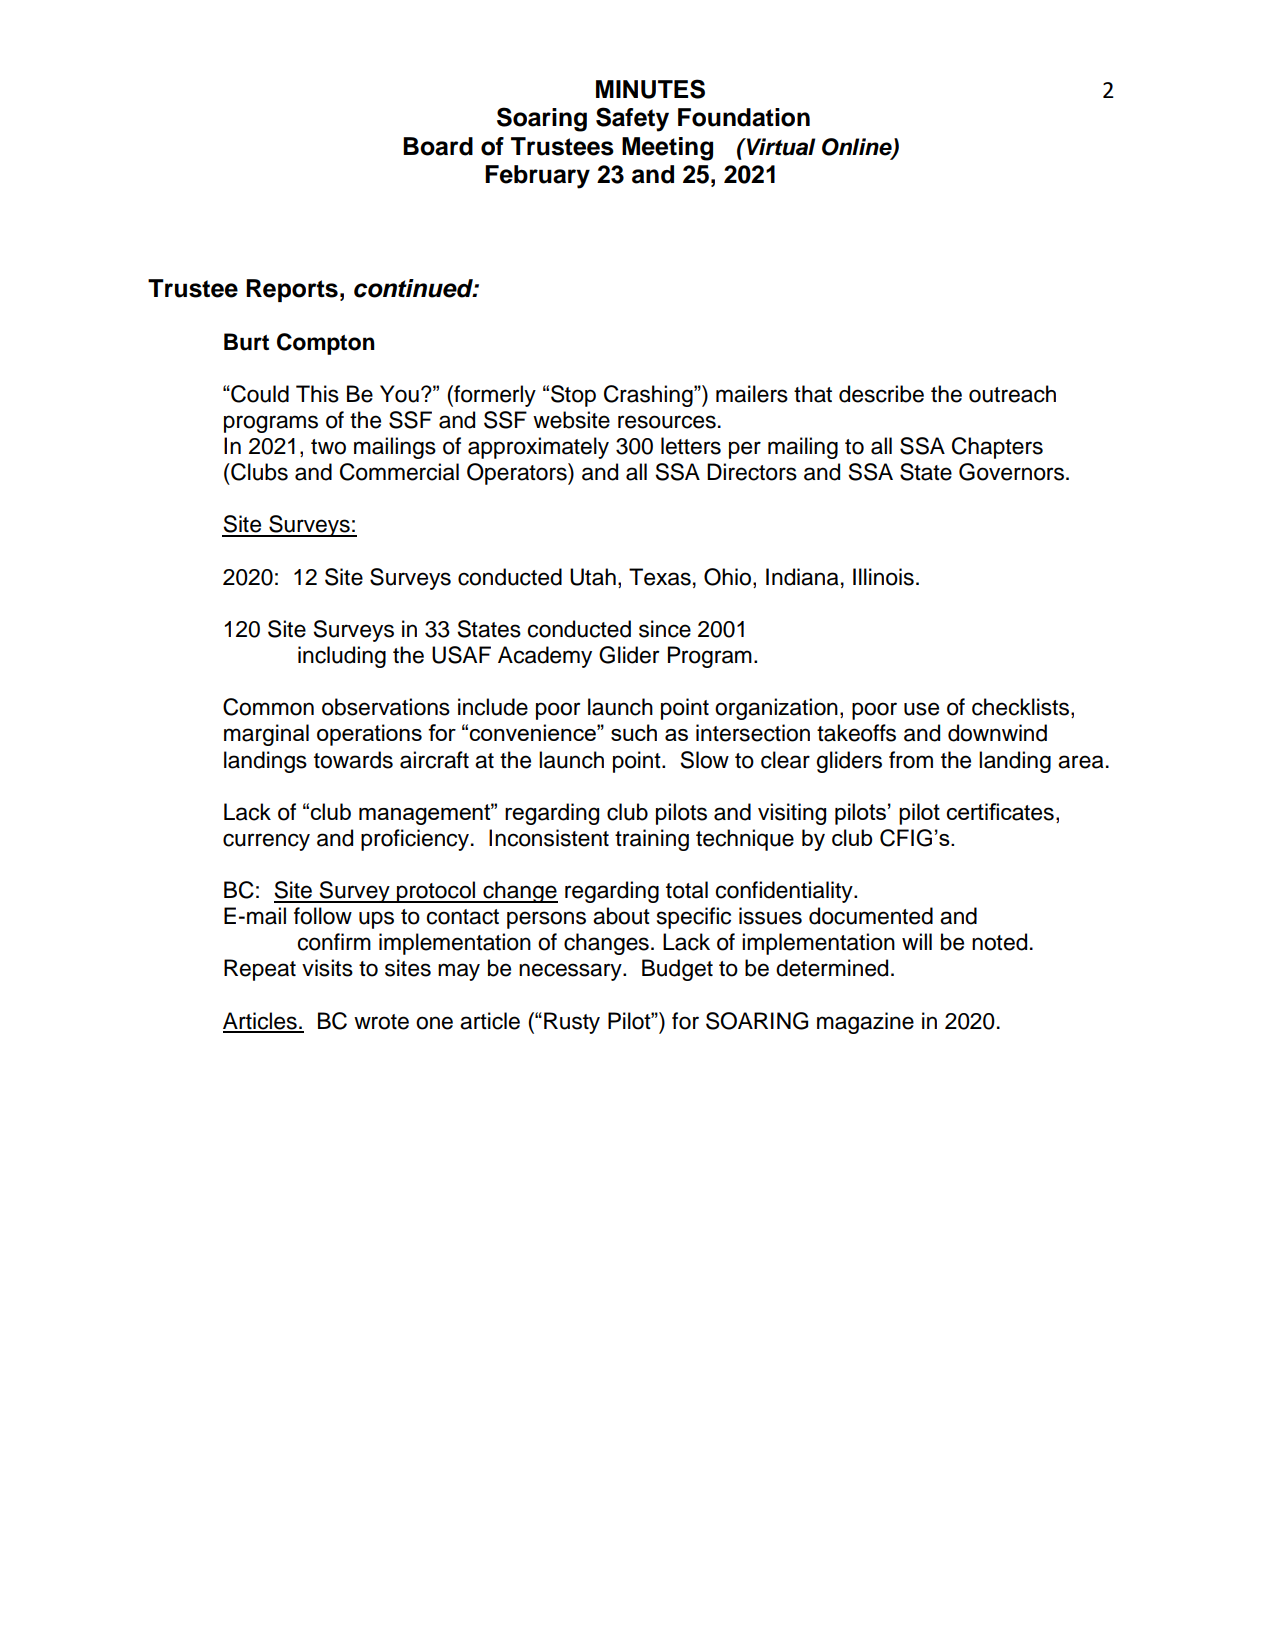  What do you see at coordinates (353, 760) in the image?
I see `towards` at bounding box center [353, 760].
